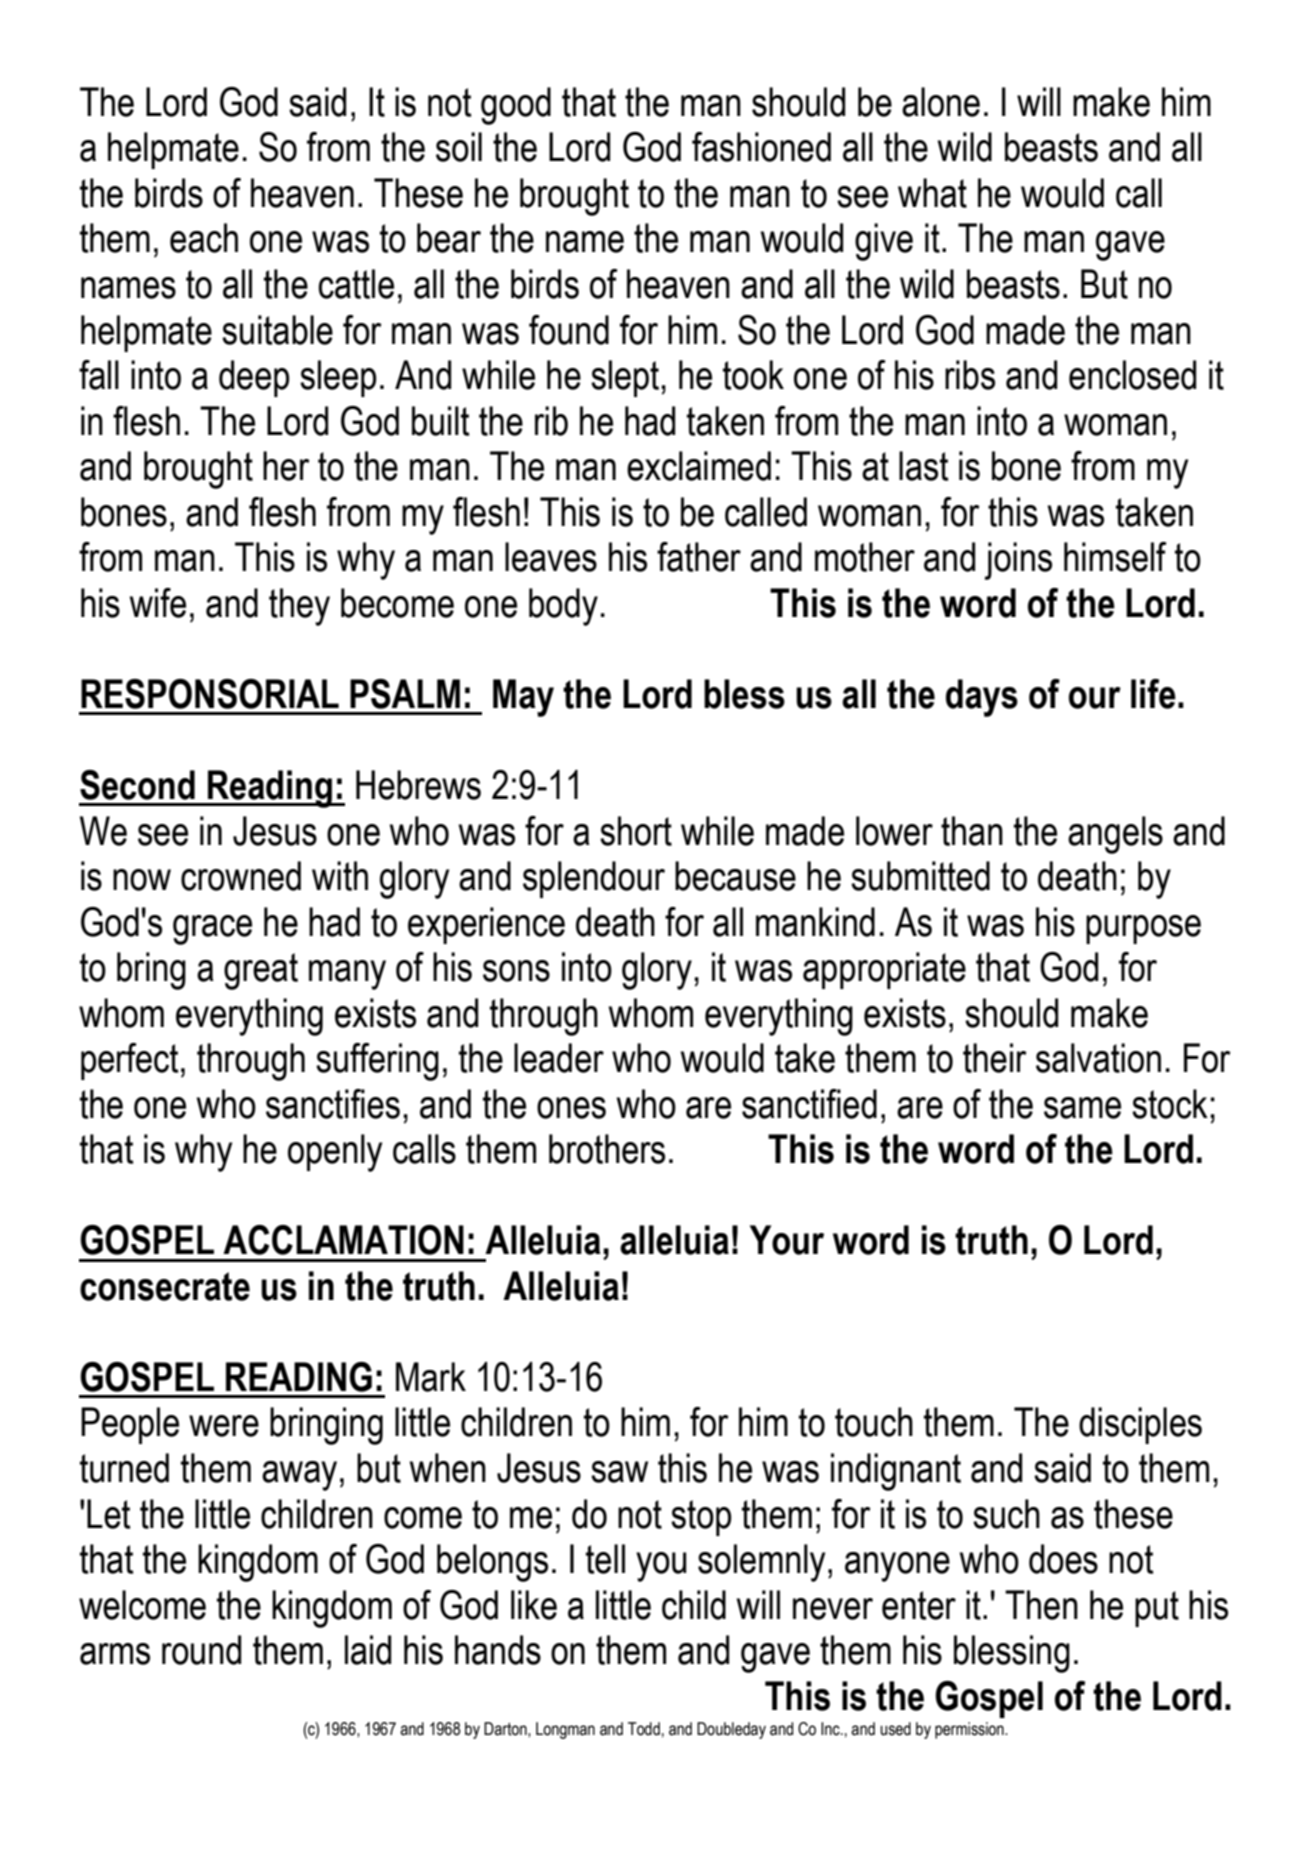  Describe the element at coordinates (1143, 929) in the screenshot. I see `purpose` at that location.
